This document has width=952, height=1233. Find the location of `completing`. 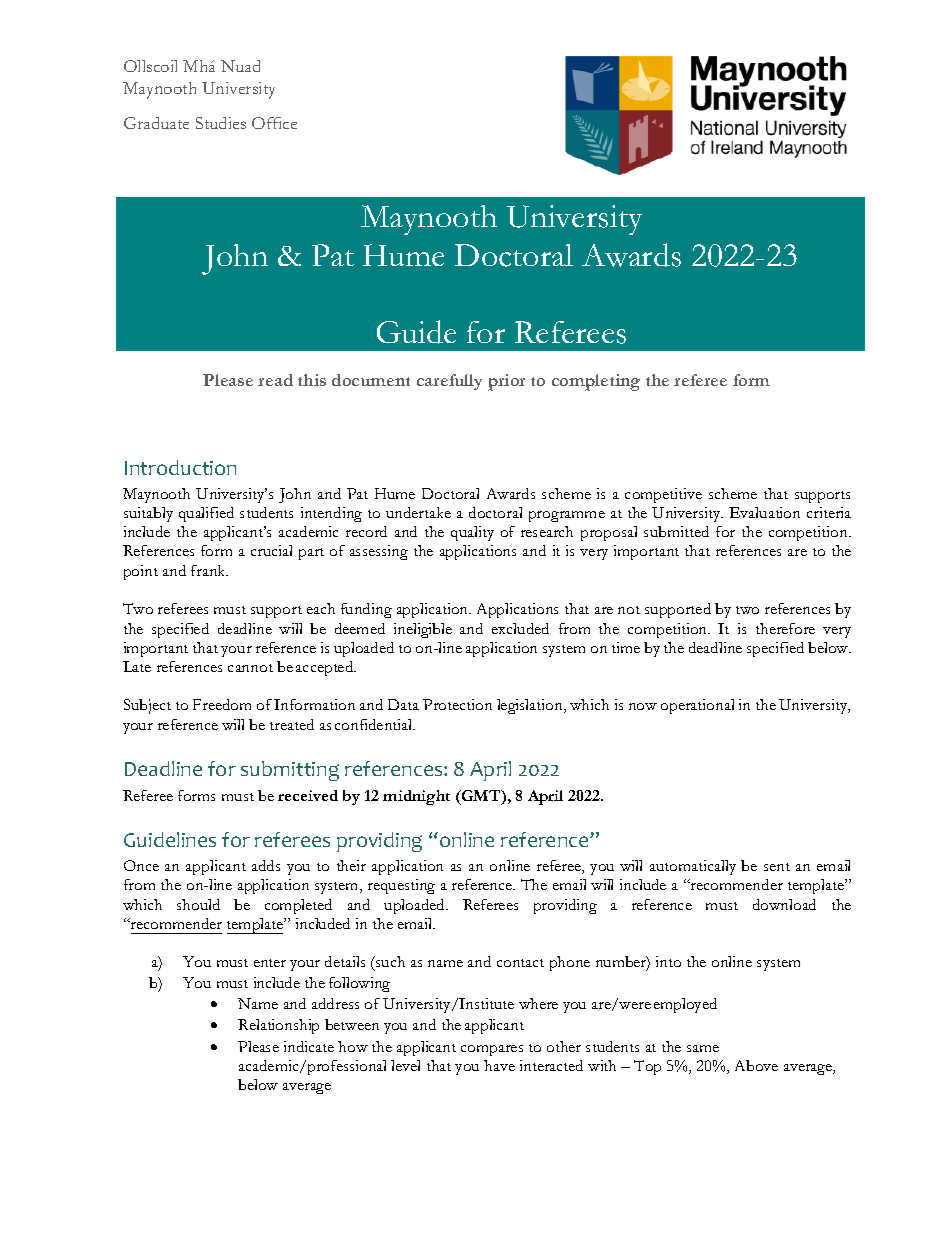

completing is located at coordinates (596, 382).
